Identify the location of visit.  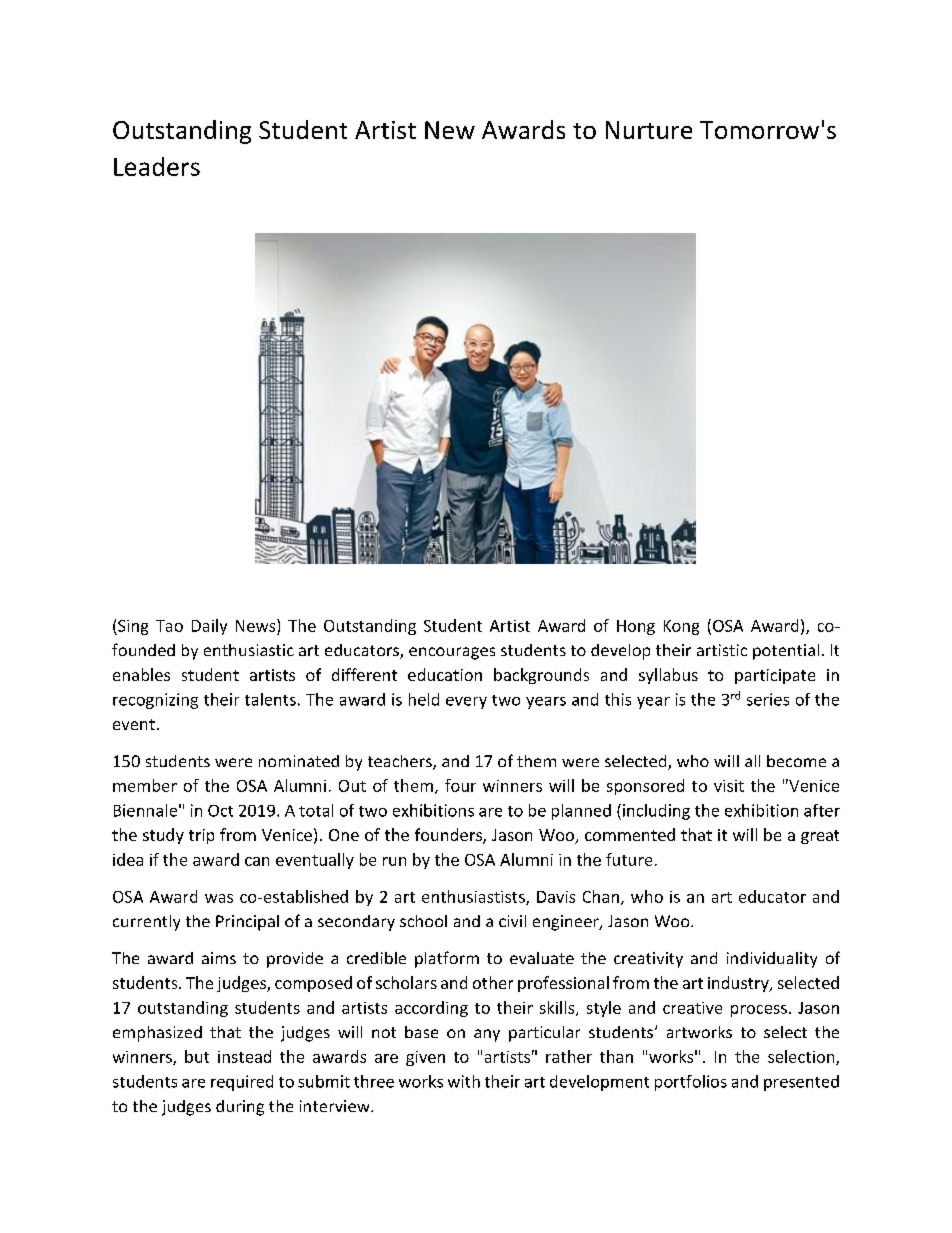
(729, 786).
